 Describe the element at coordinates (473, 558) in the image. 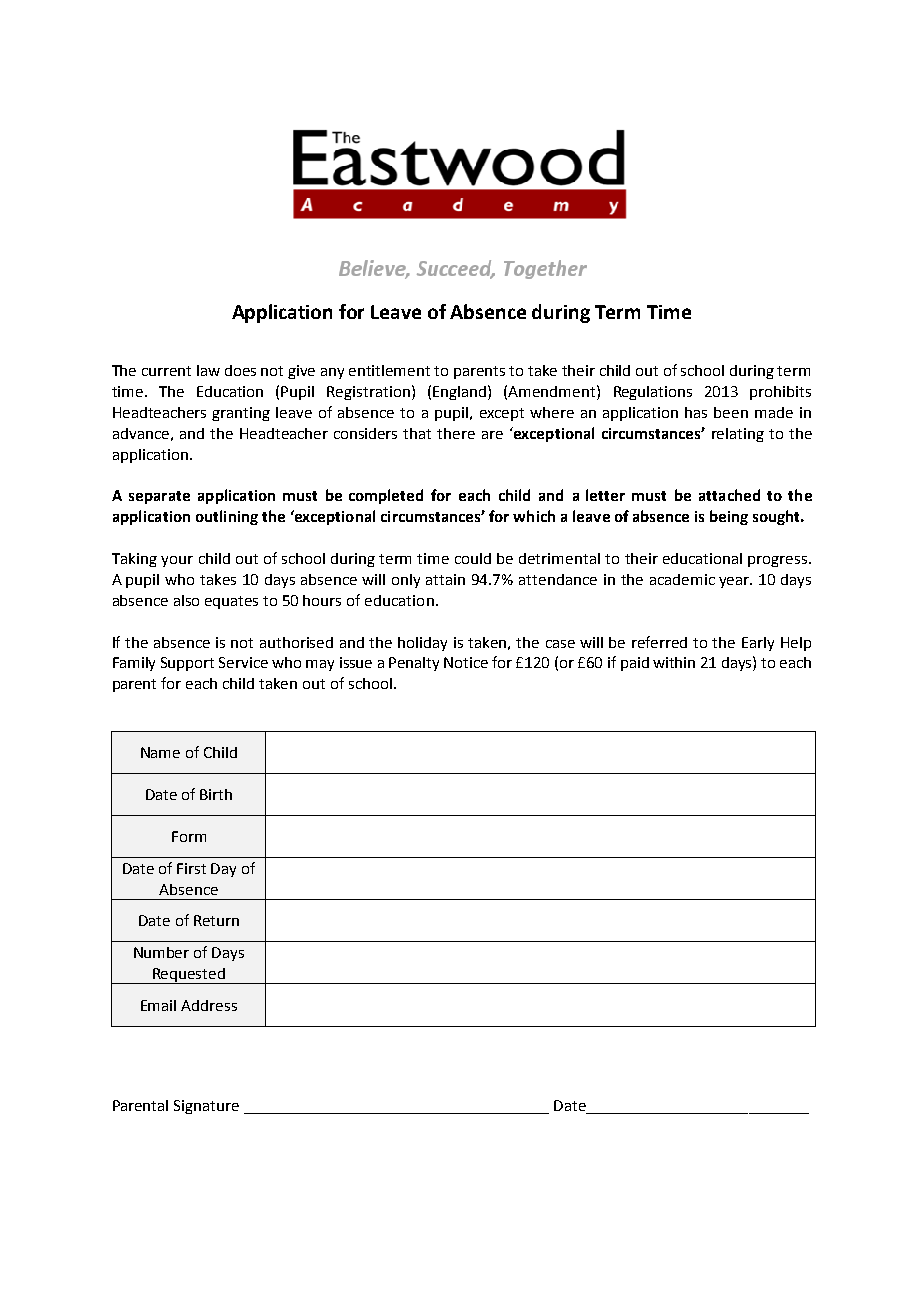

I see `could` at that location.
